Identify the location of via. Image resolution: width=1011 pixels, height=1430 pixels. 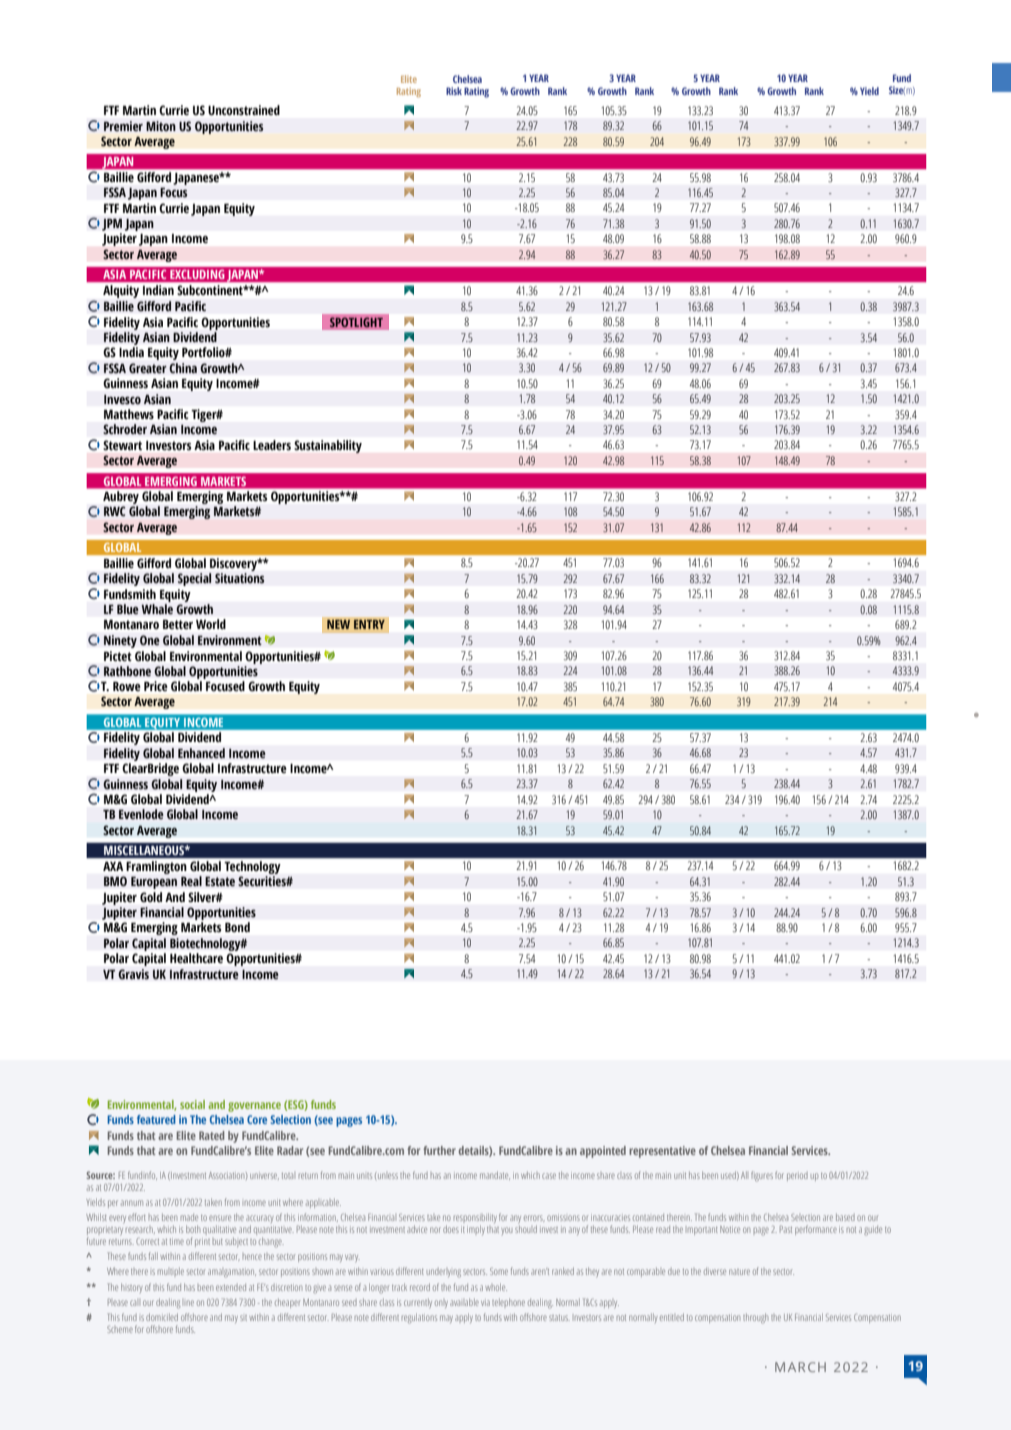
(485, 1303).
